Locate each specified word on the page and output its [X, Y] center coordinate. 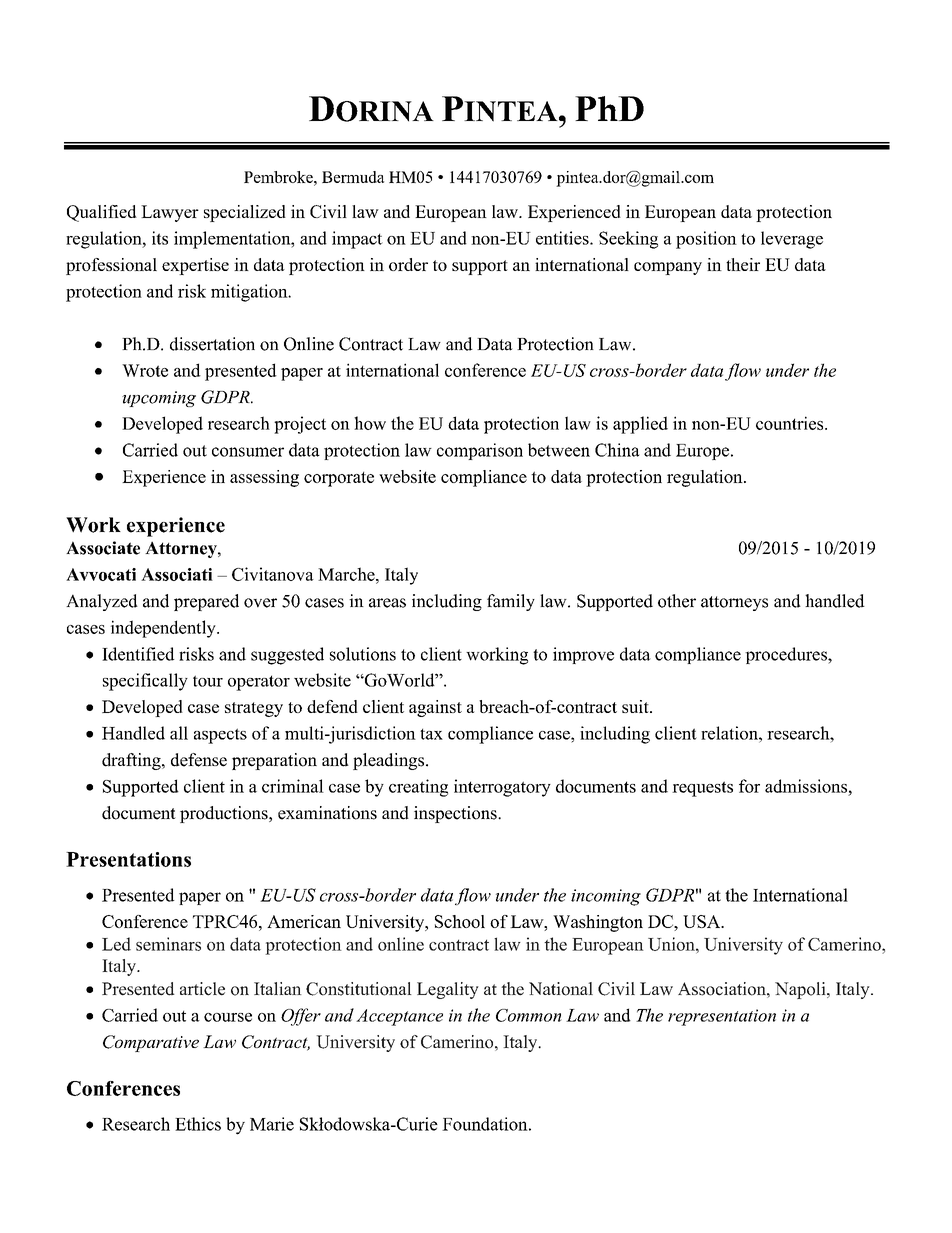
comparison [480, 451]
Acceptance [399, 1017]
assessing [264, 478]
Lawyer [170, 213]
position [706, 240]
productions [225, 814]
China [617, 450]
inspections [456, 814]
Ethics [198, 1124]
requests [702, 789]
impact [357, 240]
